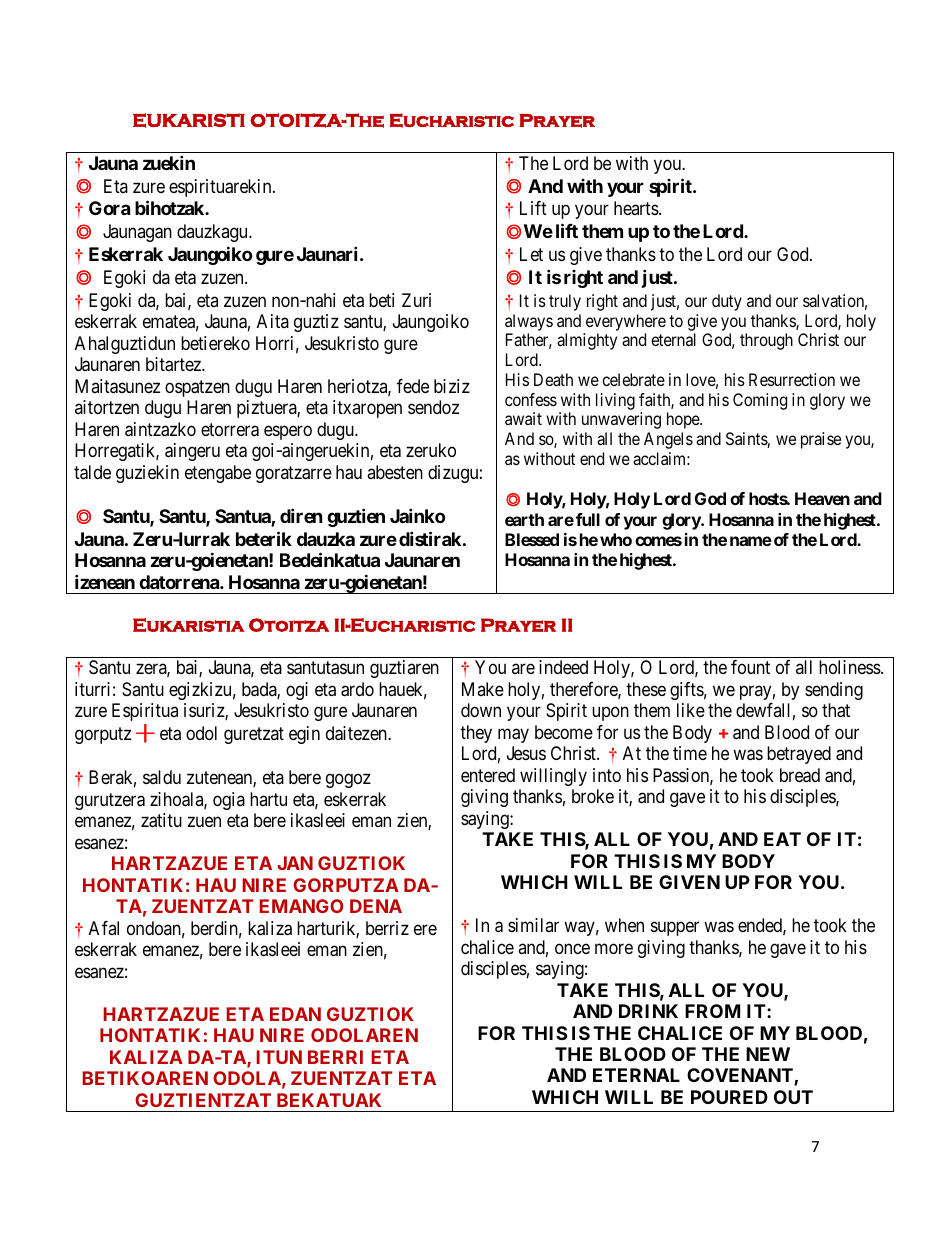  What do you see at coordinates (593, 796) in the document?
I see `broke` at bounding box center [593, 796].
